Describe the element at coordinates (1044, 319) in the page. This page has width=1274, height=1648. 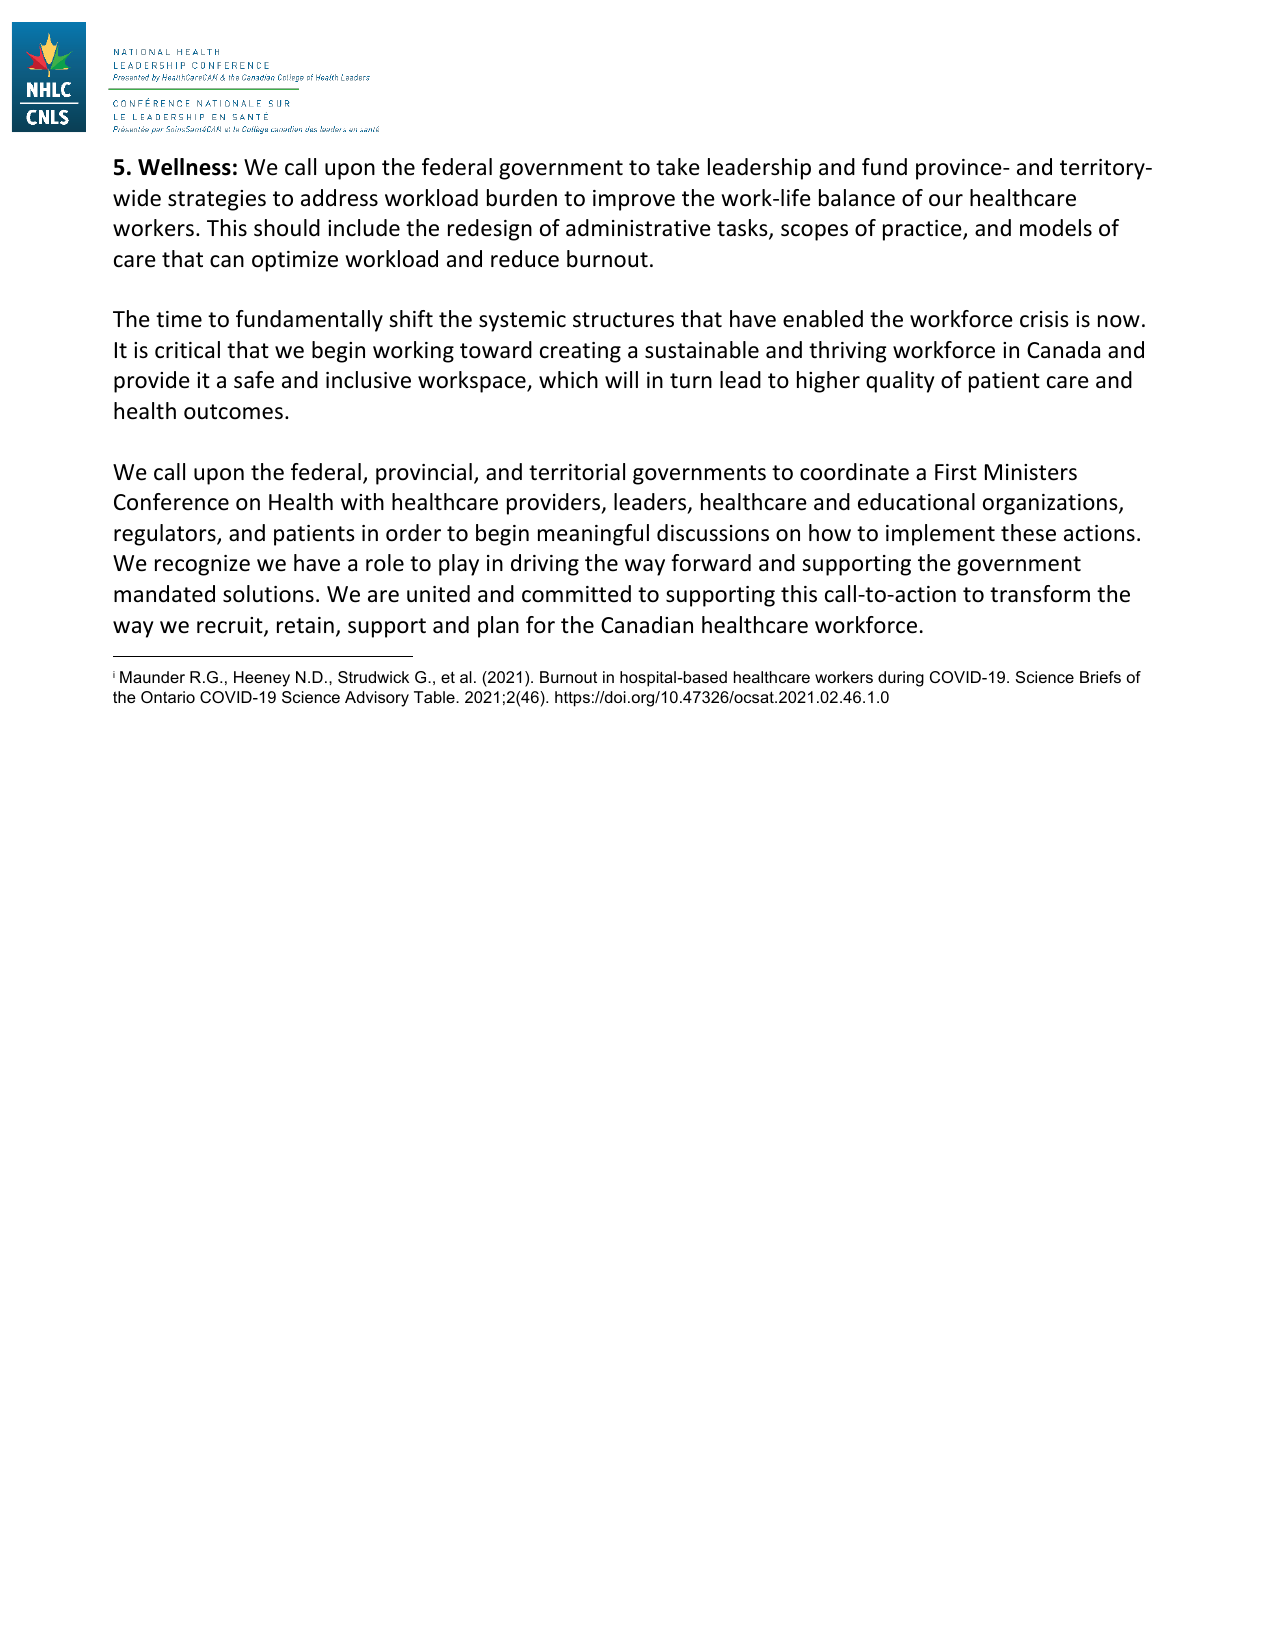
I see `crisis` at that location.
